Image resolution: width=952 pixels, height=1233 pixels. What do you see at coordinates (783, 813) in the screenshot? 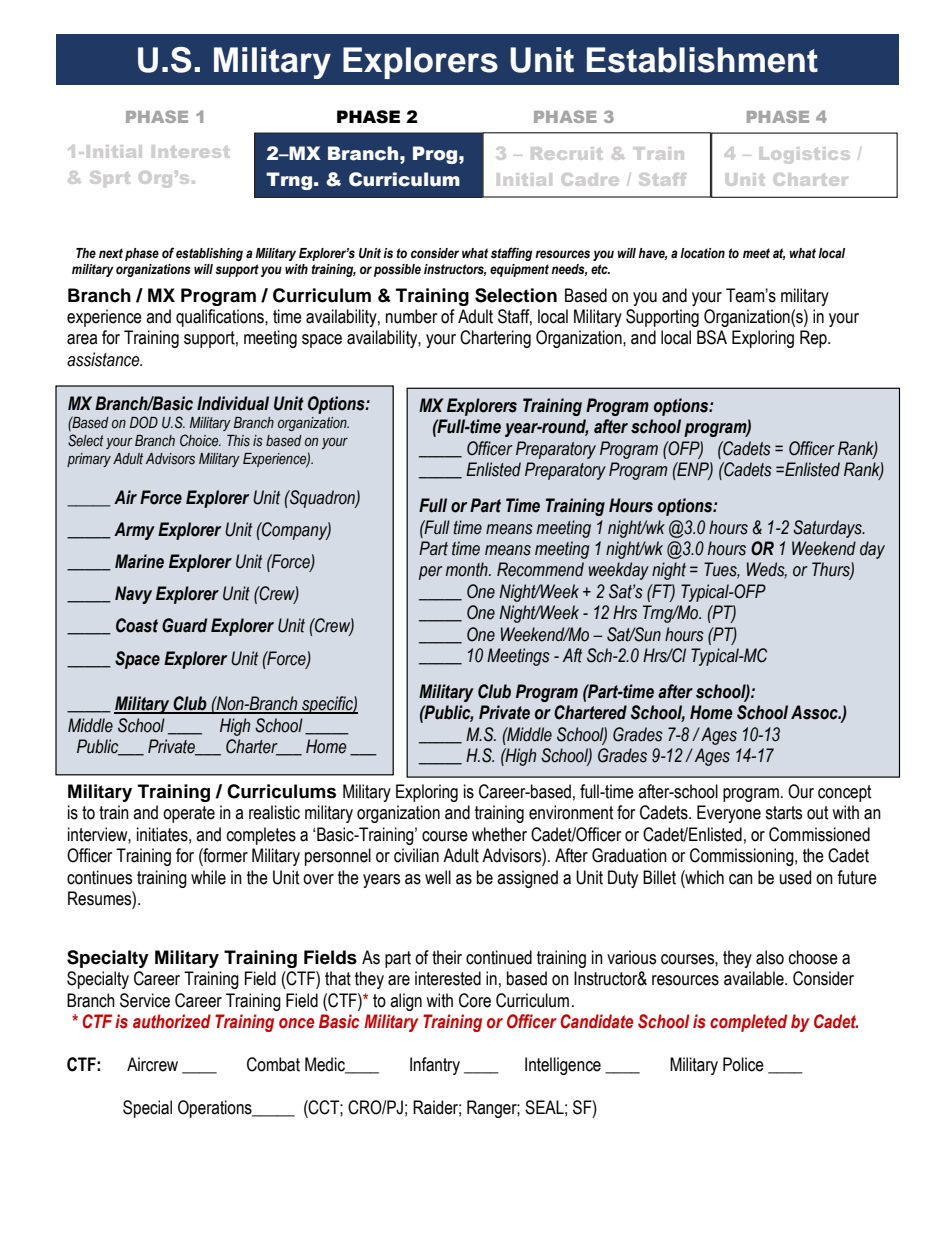
I see `starts` at bounding box center [783, 813].
